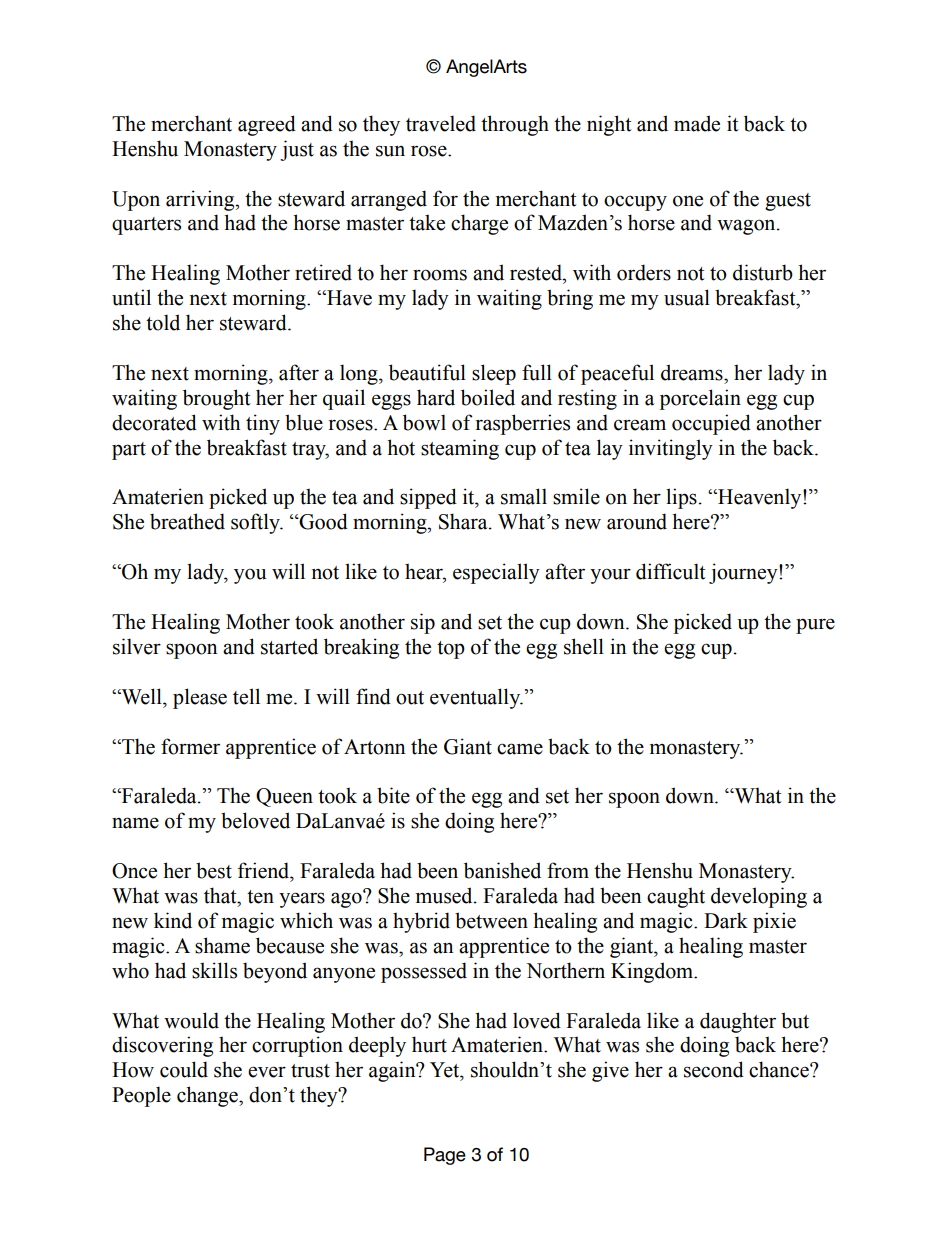 This screenshot has width=952, height=1233. What do you see at coordinates (441, 123) in the screenshot?
I see `traveled` at bounding box center [441, 123].
